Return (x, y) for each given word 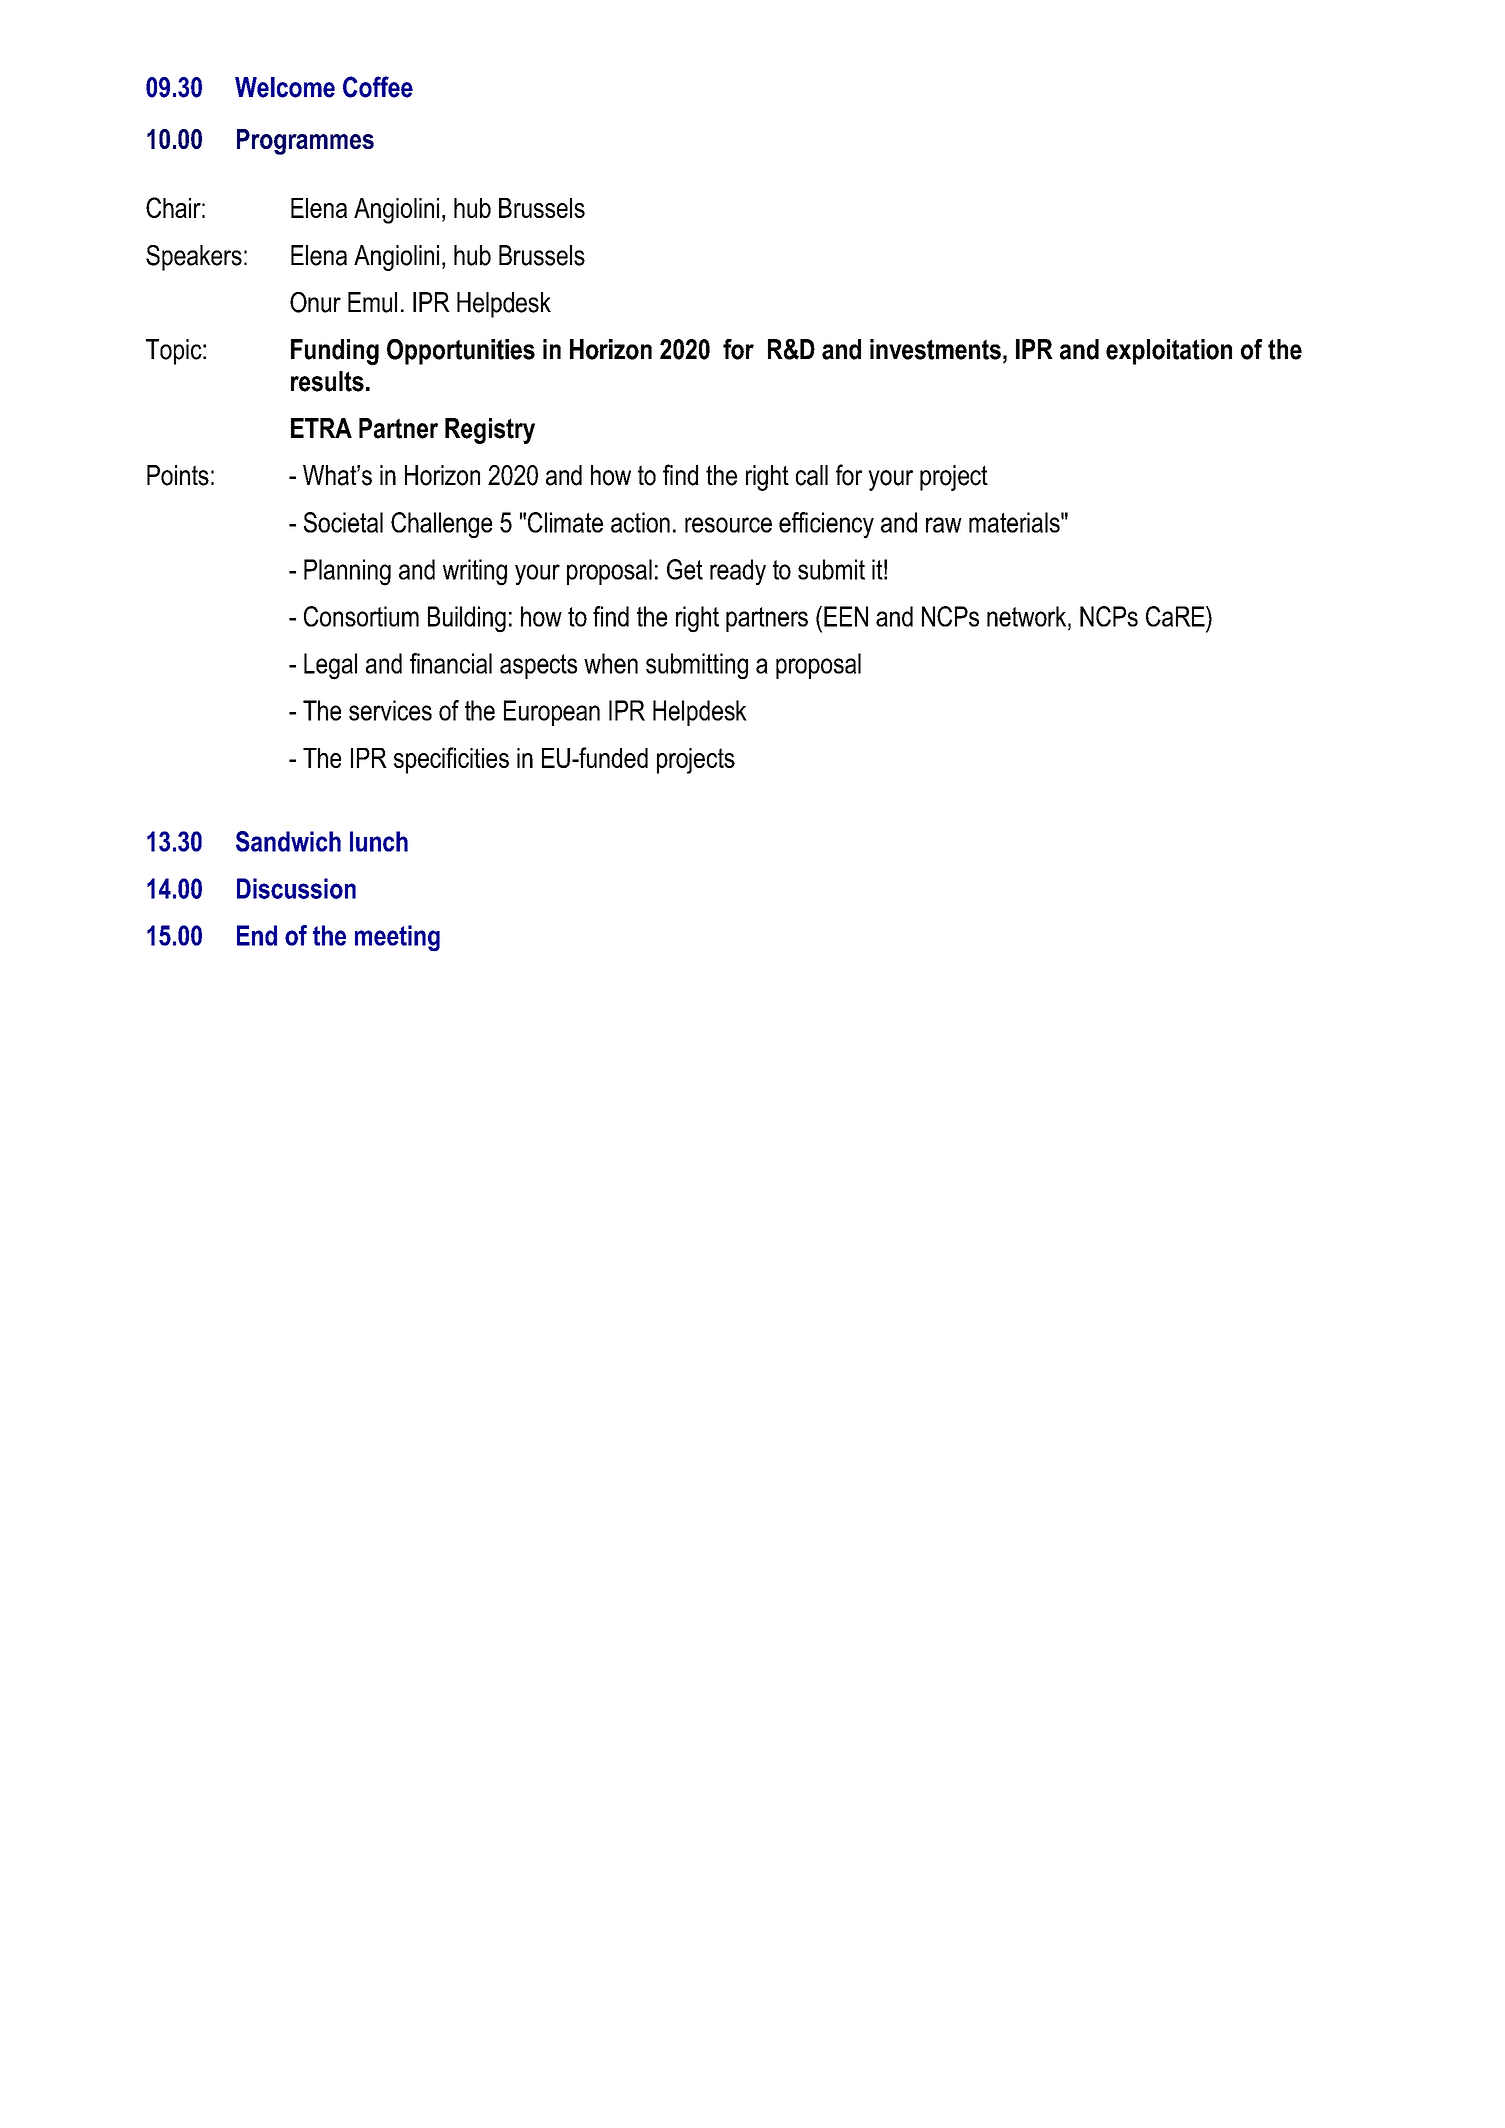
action (640, 522)
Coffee (378, 87)
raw (944, 525)
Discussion (296, 888)
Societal (343, 522)
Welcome (285, 87)
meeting (397, 938)
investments (935, 349)
